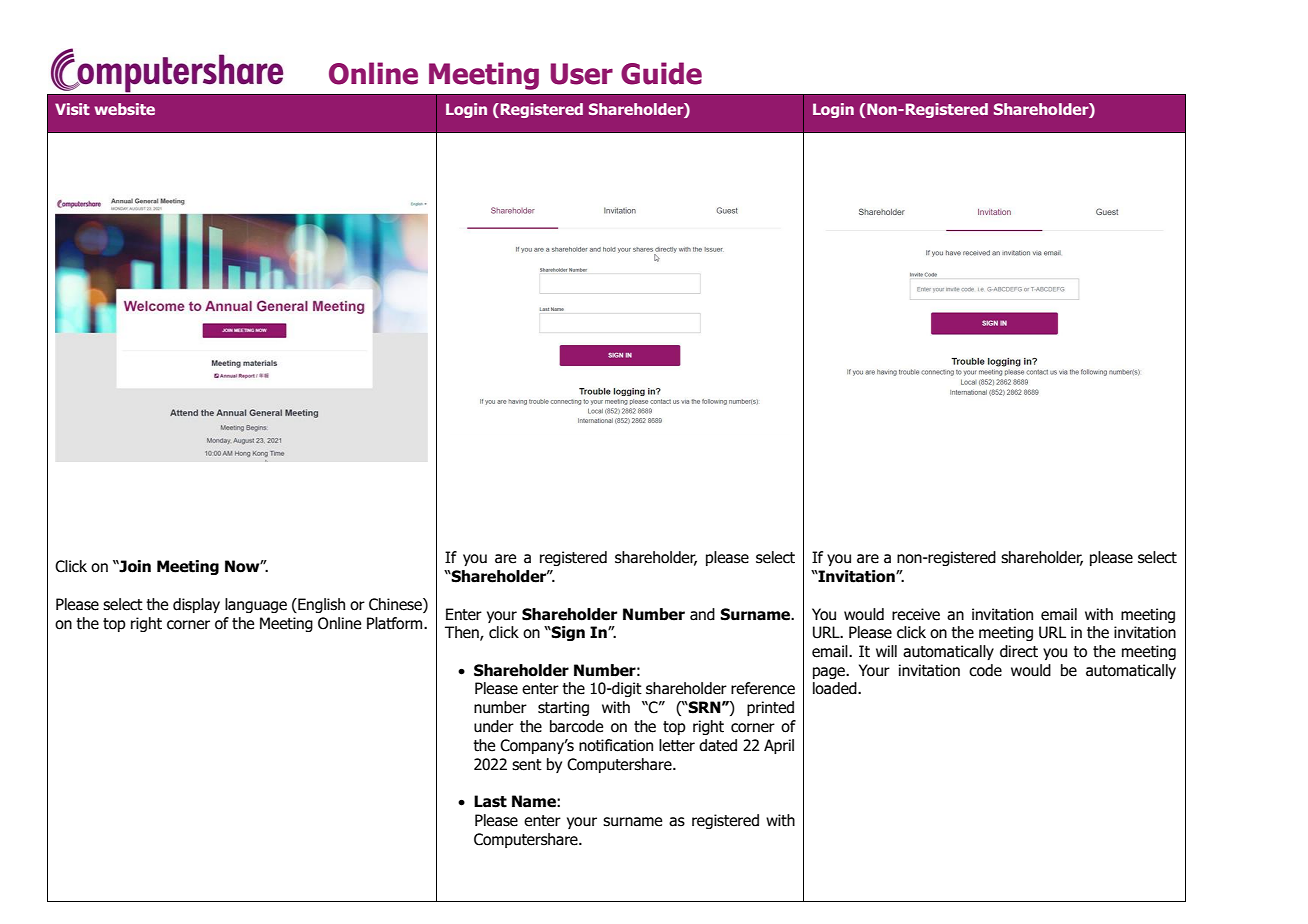 Image resolution: width=1308 pixels, height=924 pixels. Describe the element at coordinates (527, 765) in the screenshot. I see `sent` at that location.
